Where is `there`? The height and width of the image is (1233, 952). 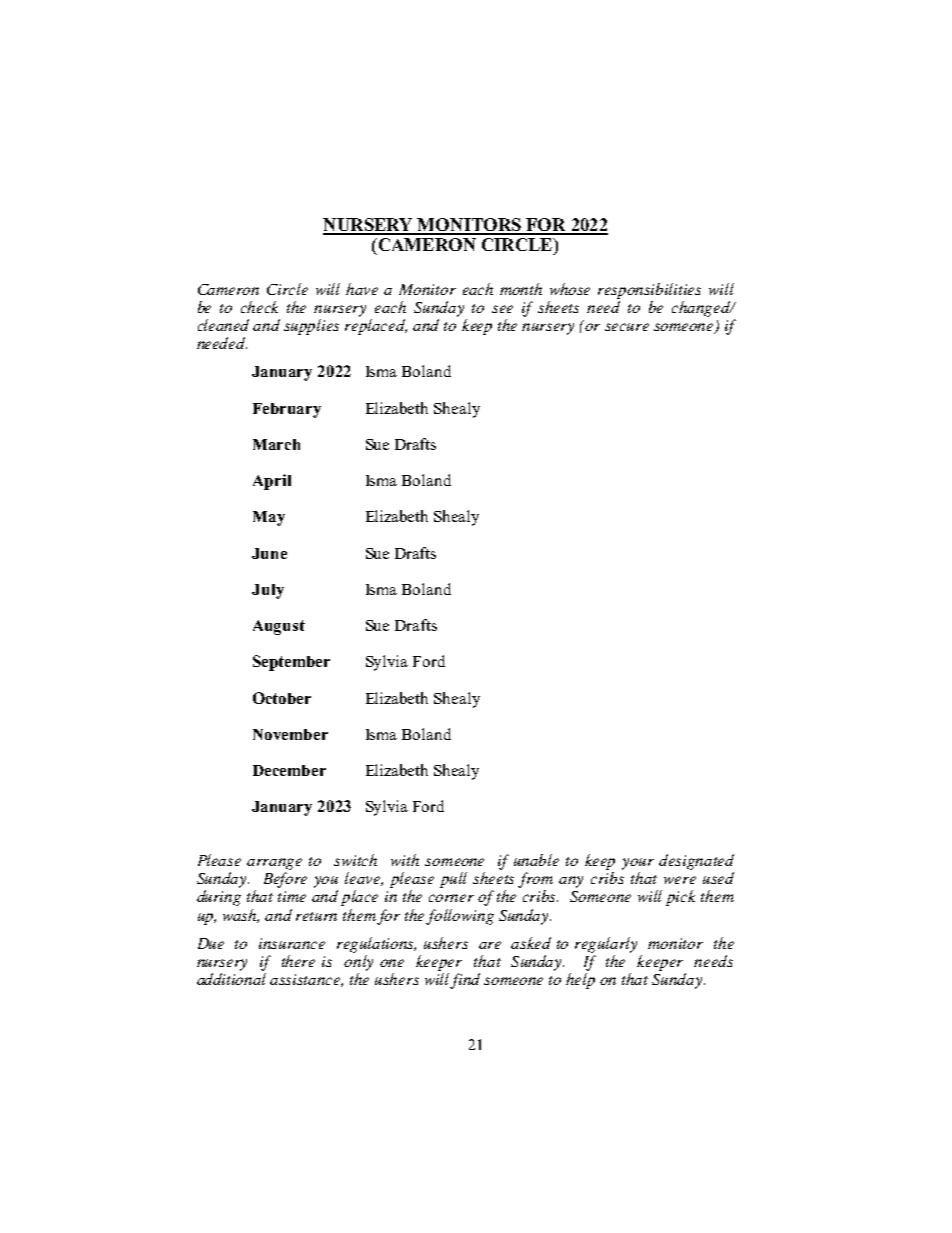 there is located at coordinates (298, 961).
